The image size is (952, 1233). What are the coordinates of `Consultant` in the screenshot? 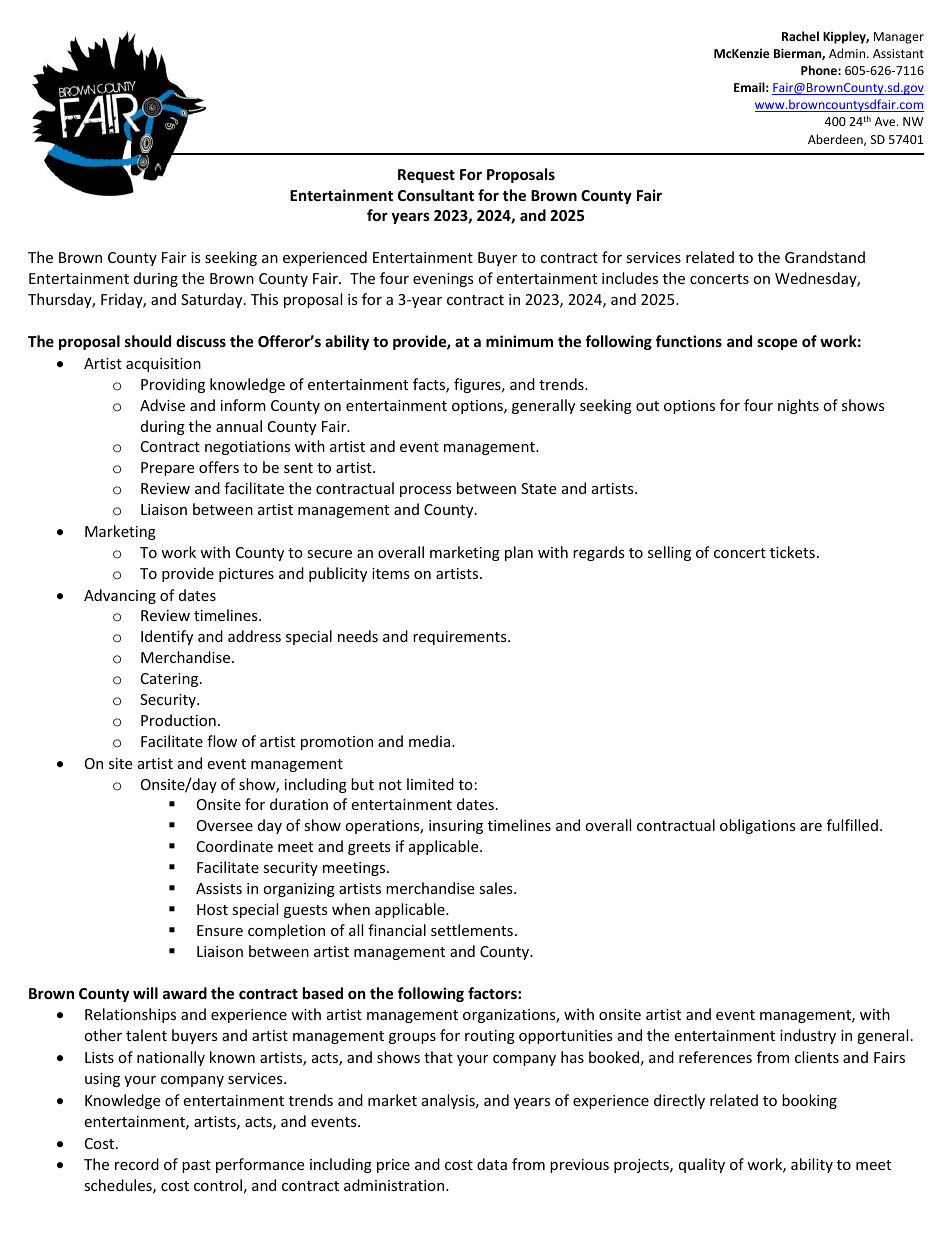 It's located at (436, 195).
